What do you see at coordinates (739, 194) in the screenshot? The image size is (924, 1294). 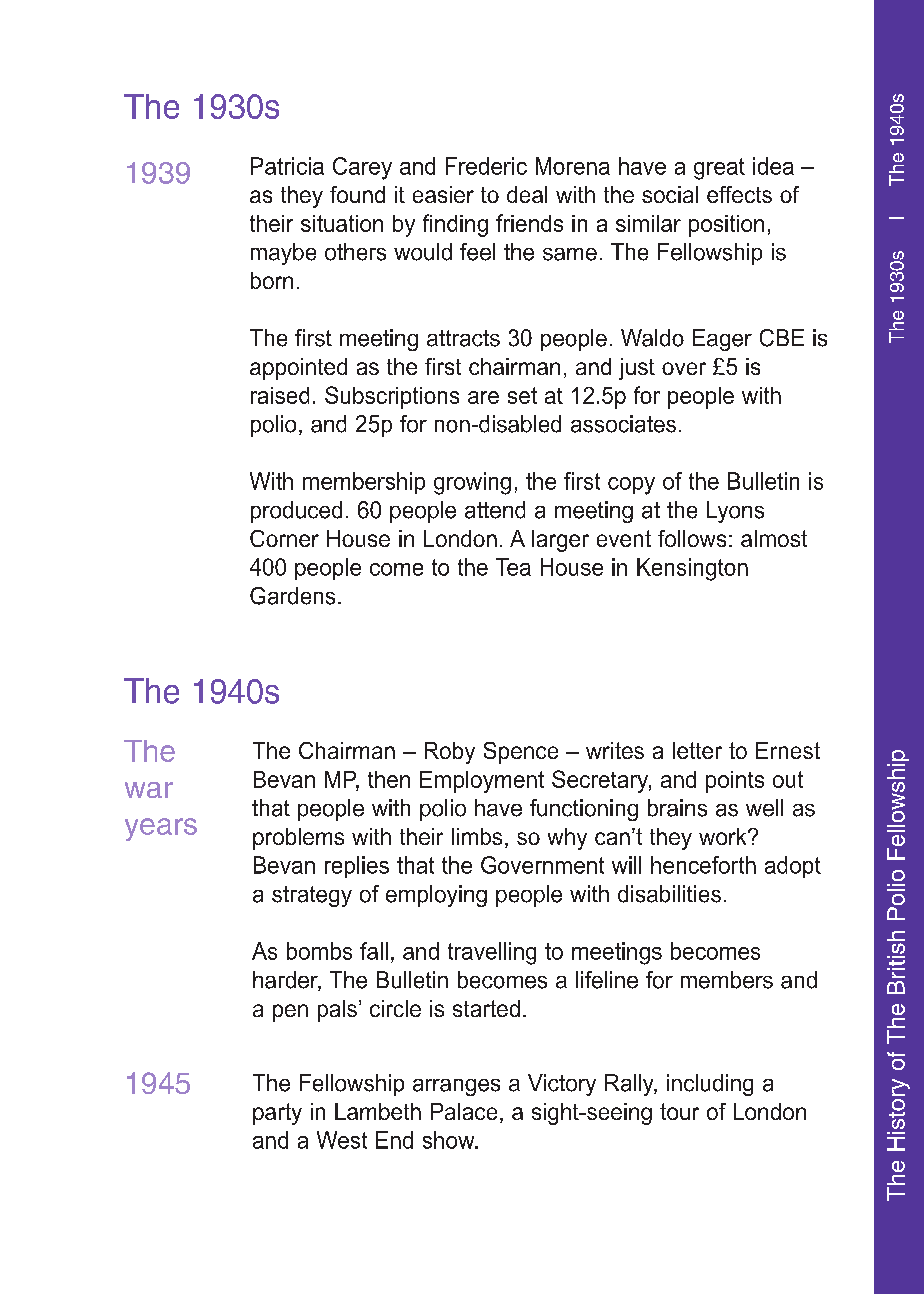 I see `effects` at bounding box center [739, 194].
